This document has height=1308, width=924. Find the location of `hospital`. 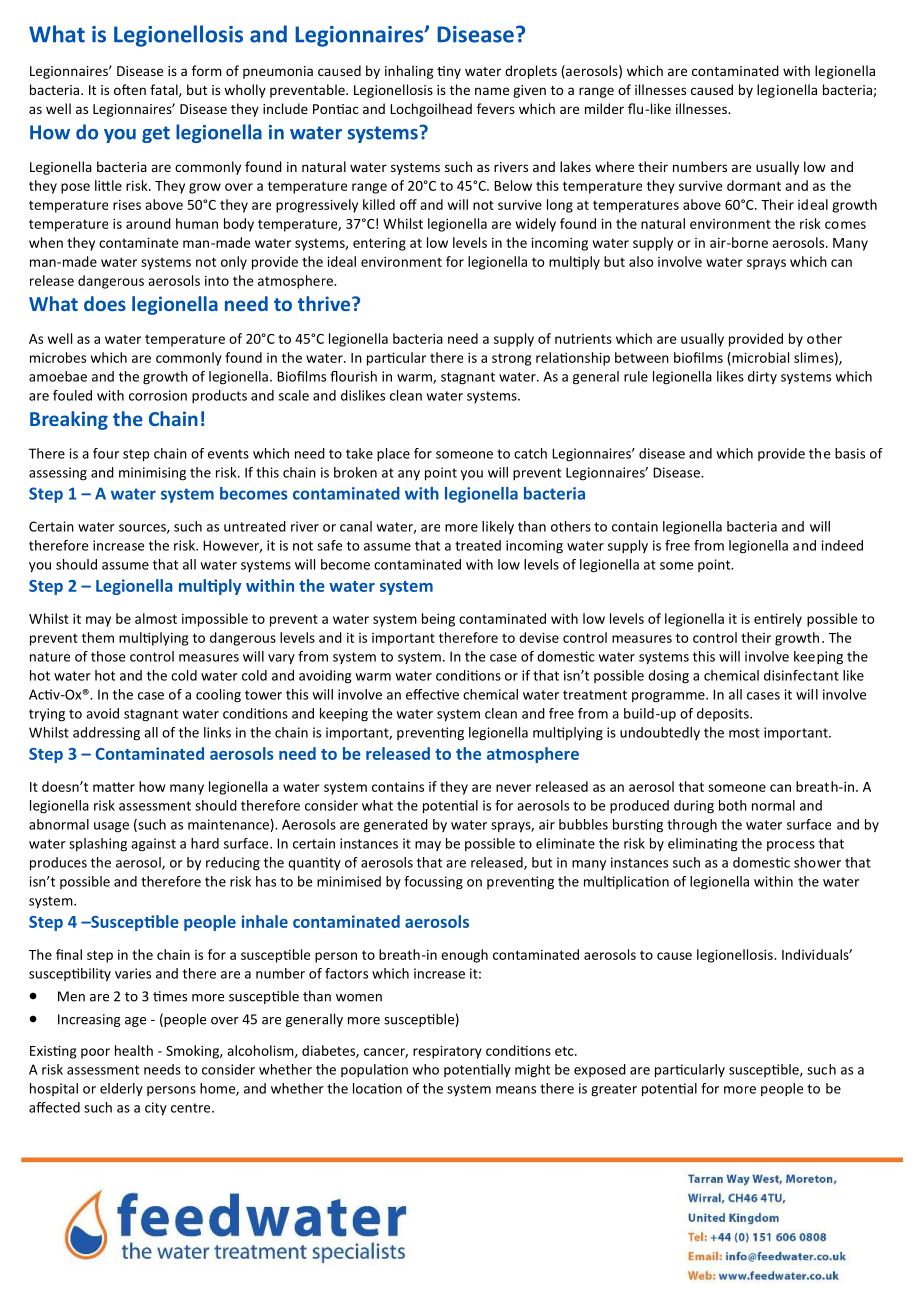

hospital is located at coordinates (54, 1089).
